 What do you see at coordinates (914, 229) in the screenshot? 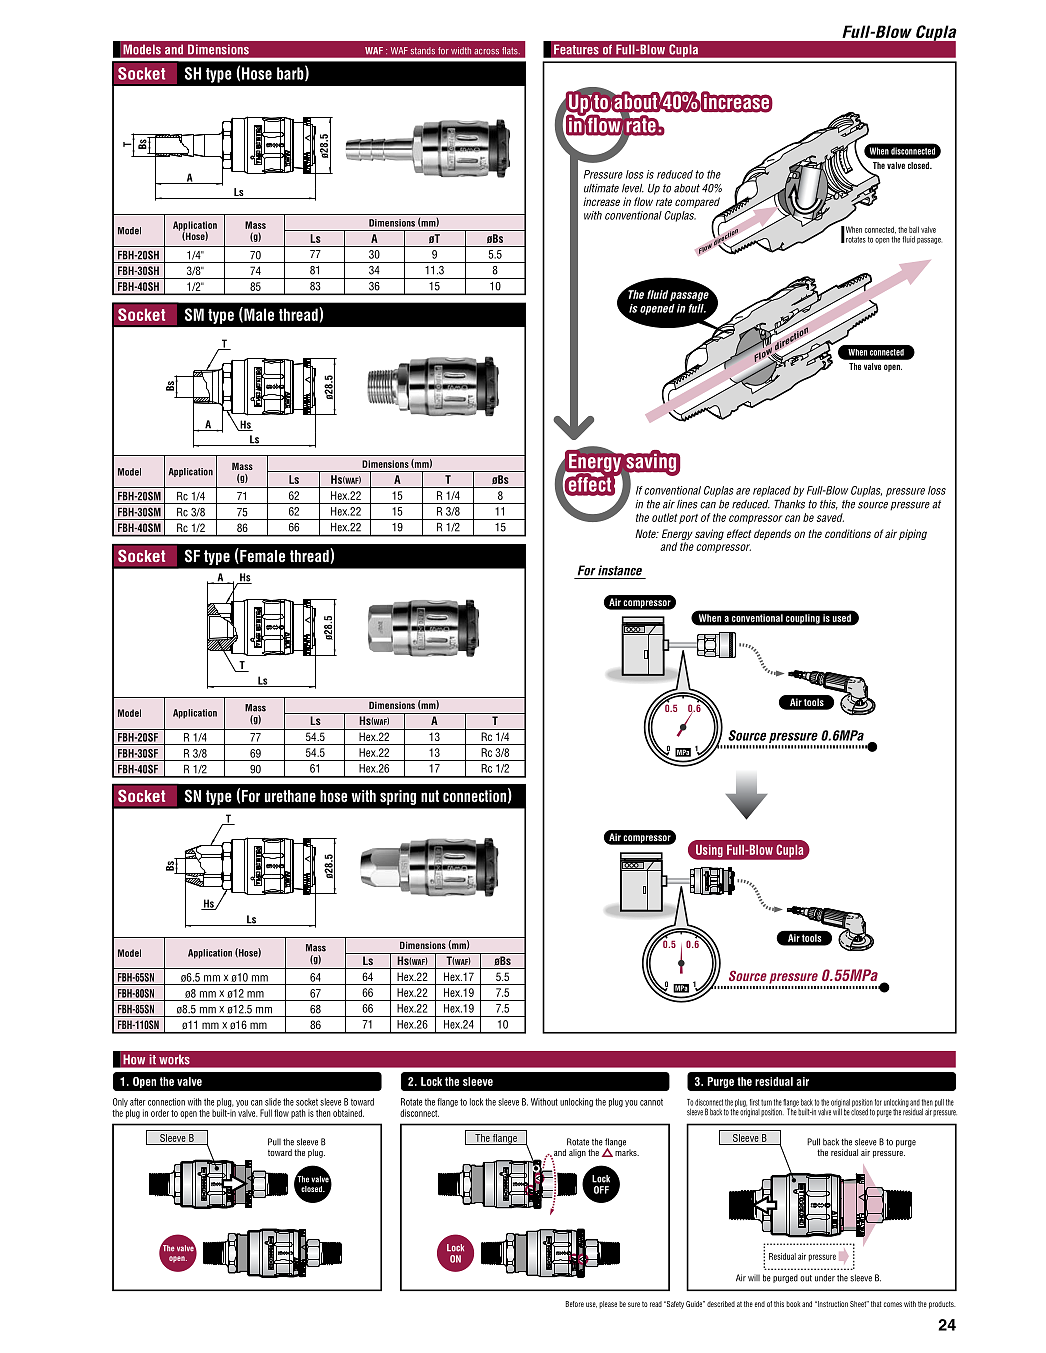
I see `BALL` at bounding box center [914, 229].
